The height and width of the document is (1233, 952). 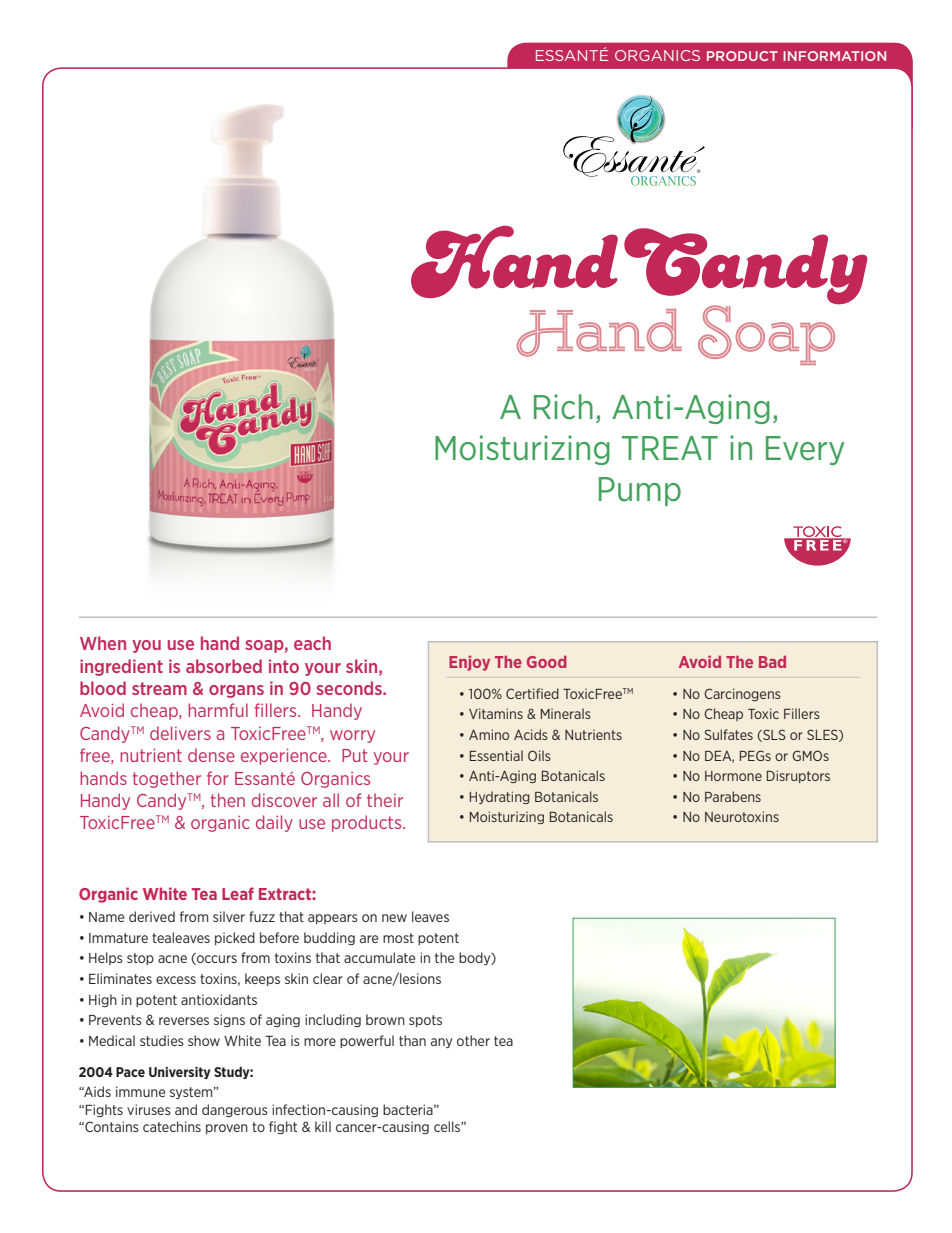 I want to click on University, so click(x=180, y=1073).
